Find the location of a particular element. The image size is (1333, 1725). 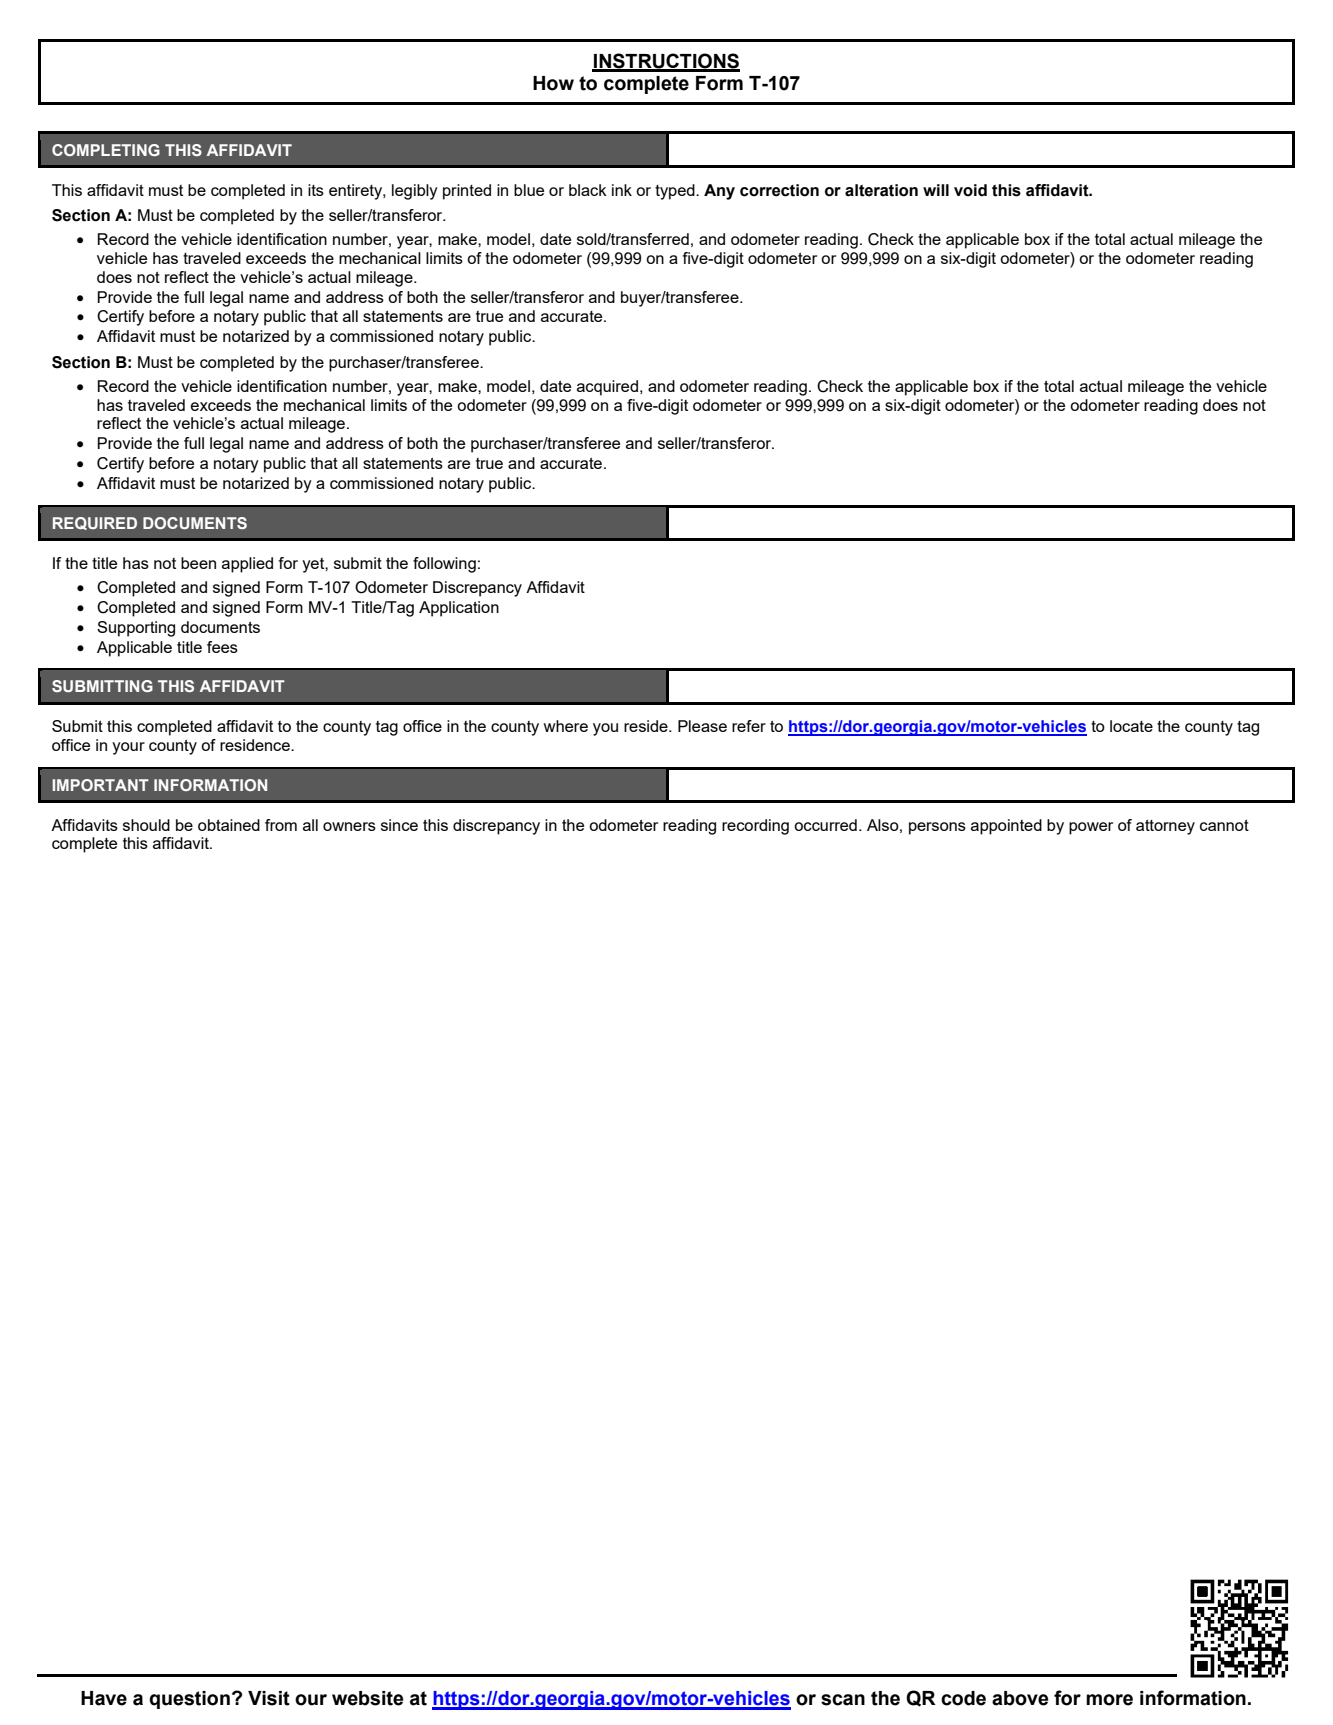

Visit is located at coordinates (269, 1698).
